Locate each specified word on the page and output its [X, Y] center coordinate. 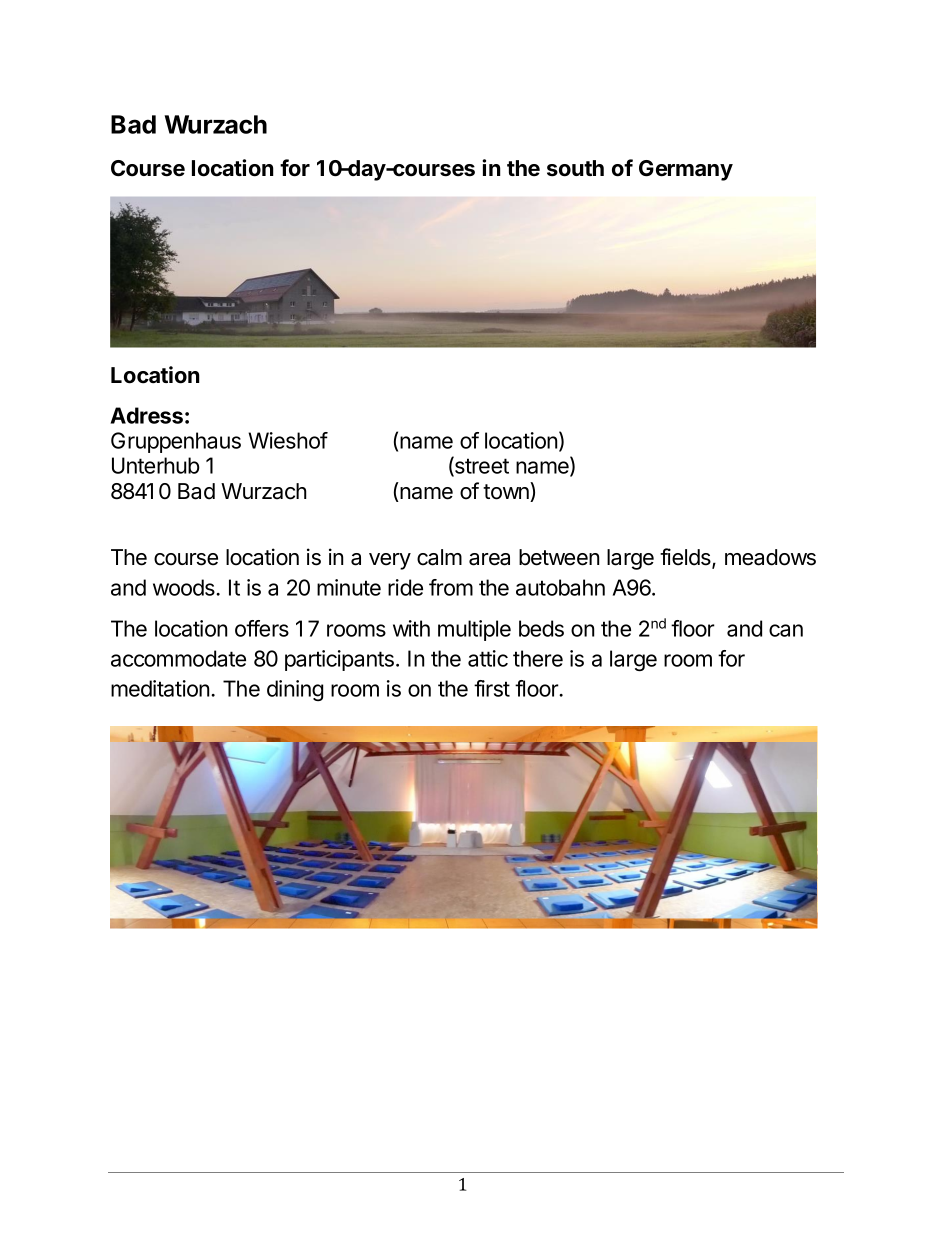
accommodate [178, 658]
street [481, 467]
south [575, 168]
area [489, 559]
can [786, 630]
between [559, 557]
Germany [686, 170]
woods [185, 587]
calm [439, 557]
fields [686, 558]
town [507, 492]
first [492, 688]
